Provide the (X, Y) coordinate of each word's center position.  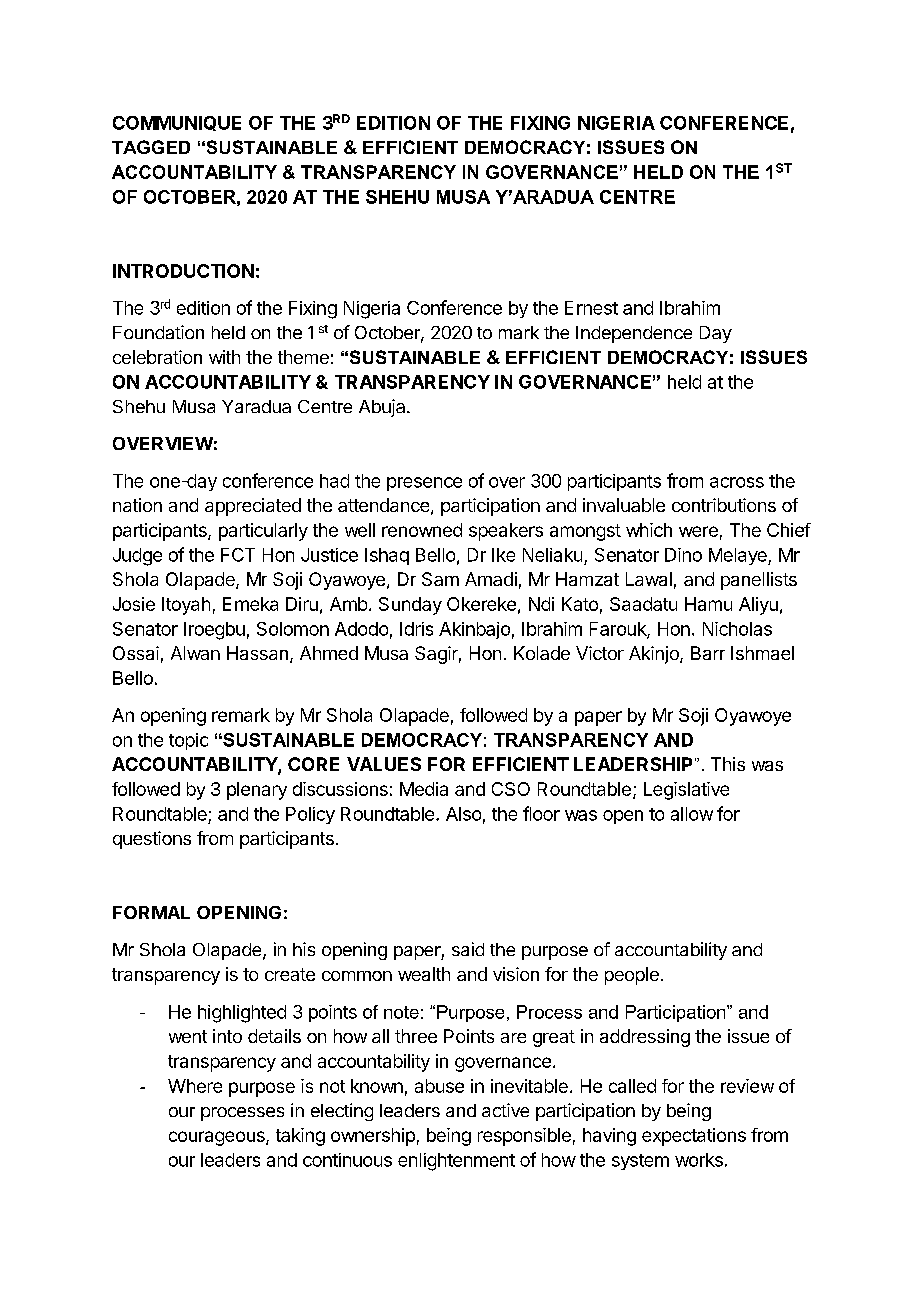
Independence (634, 334)
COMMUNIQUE (177, 123)
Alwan (195, 653)
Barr (708, 653)
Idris (416, 629)
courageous (218, 1138)
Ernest (591, 308)
